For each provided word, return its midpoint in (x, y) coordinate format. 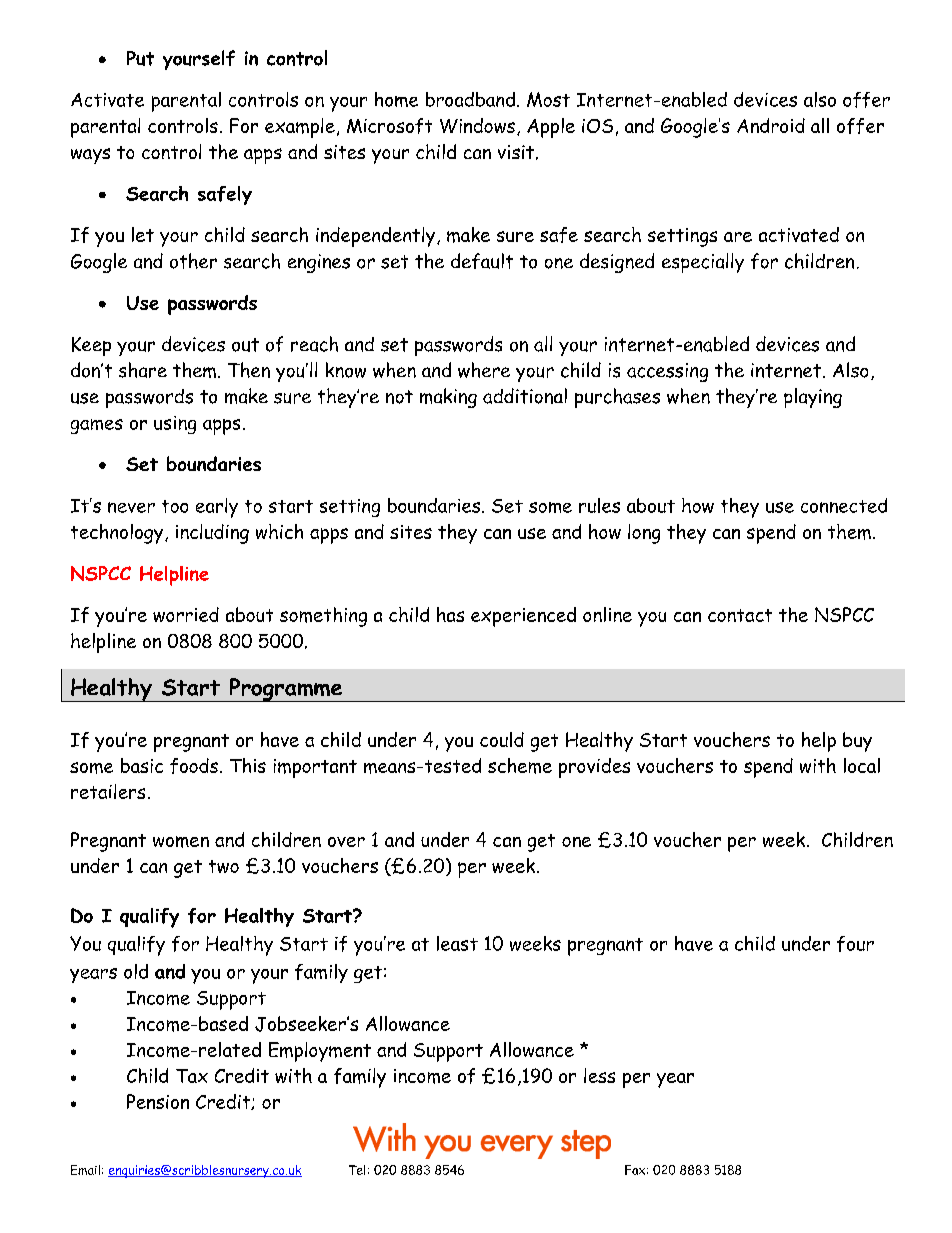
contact (740, 615)
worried (186, 614)
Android (771, 125)
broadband (470, 99)
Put (140, 58)
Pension (158, 1101)
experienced (523, 617)
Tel (357, 1170)
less (599, 1075)
